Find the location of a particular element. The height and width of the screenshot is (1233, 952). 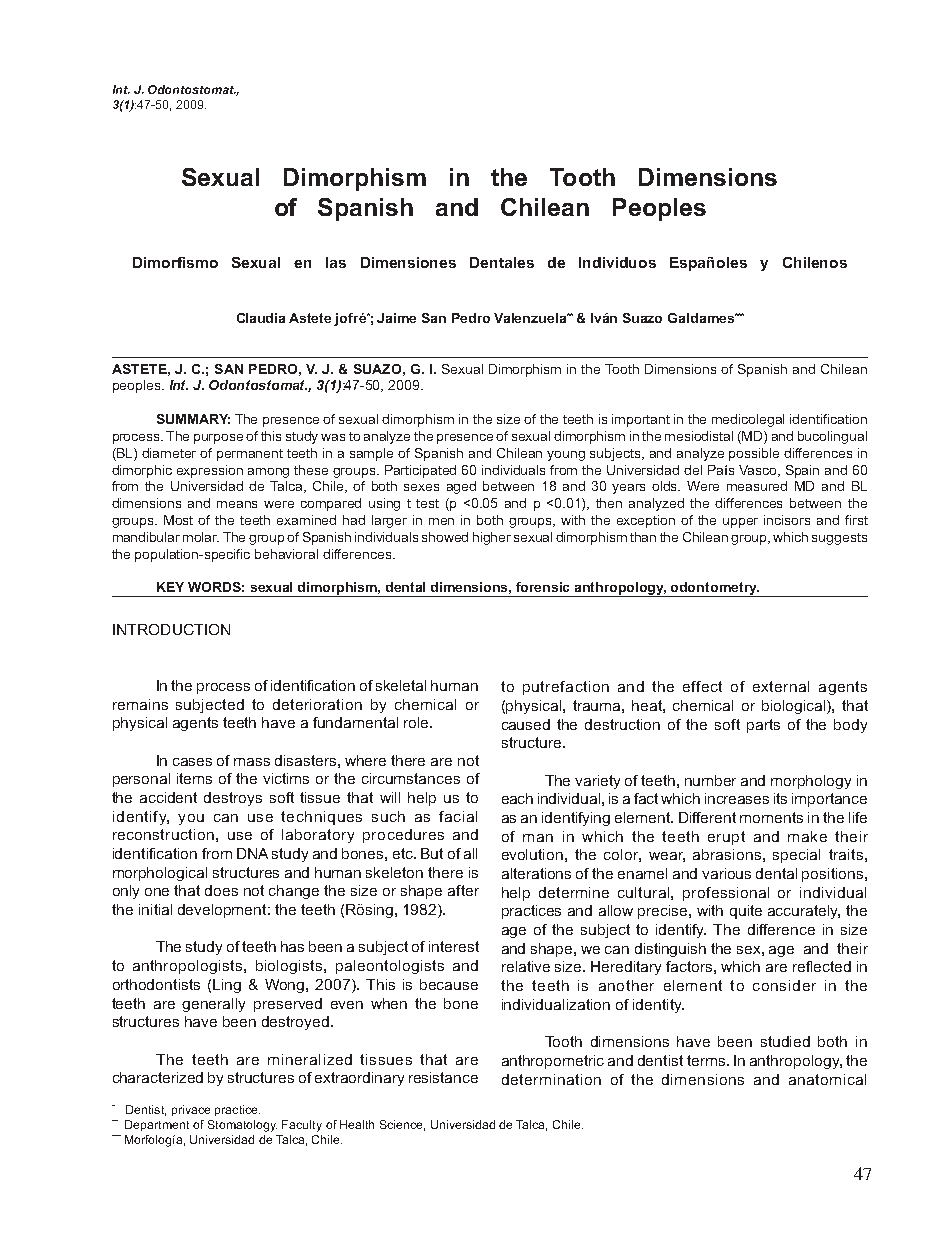

characterized is located at coordinates (158, 1077).
